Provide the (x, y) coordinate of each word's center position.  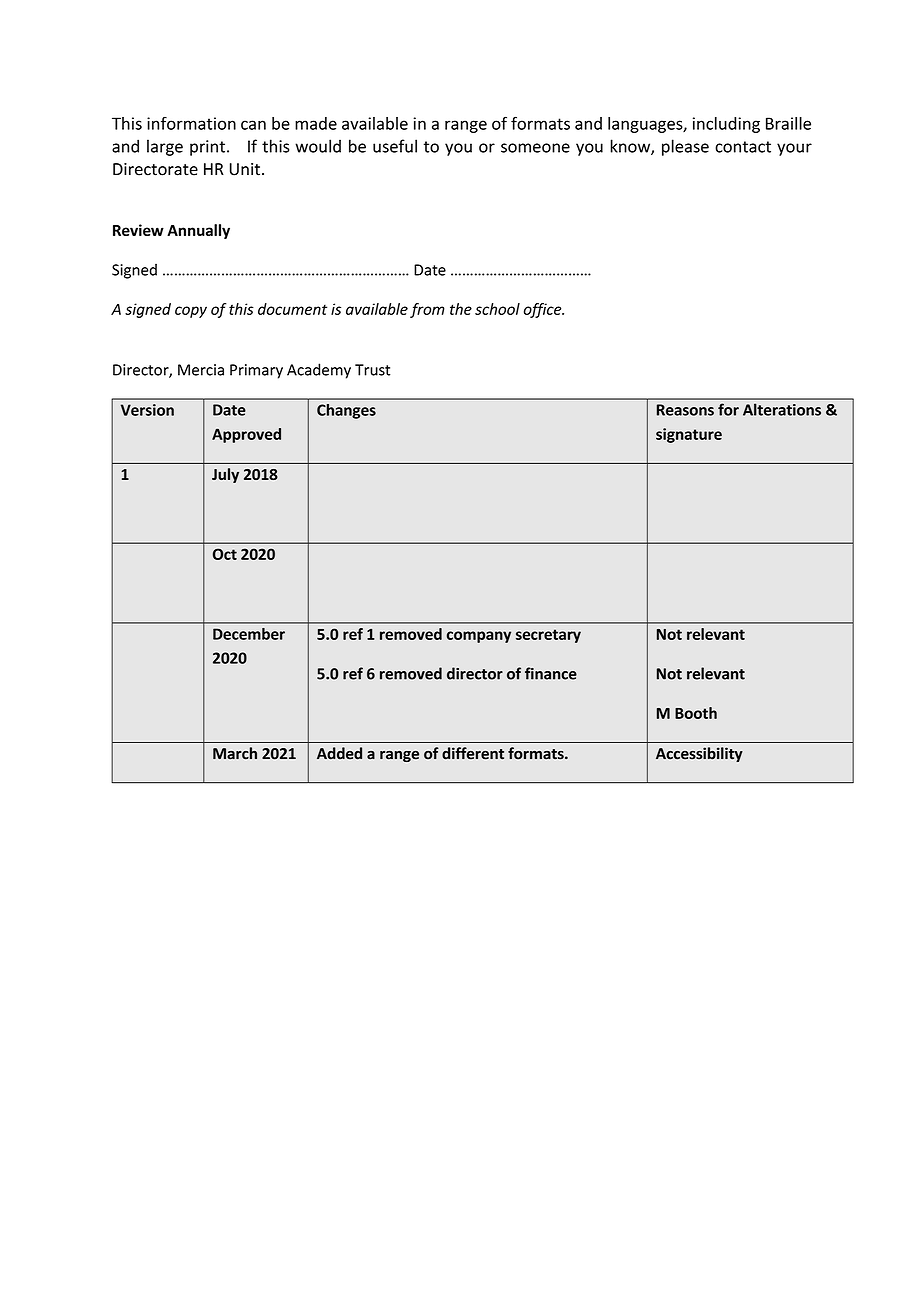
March (235, 753)
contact (743, 147)
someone (535, 148)
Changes (346, 411)
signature (689, 435)
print (207, 148)
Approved (246, 435)
